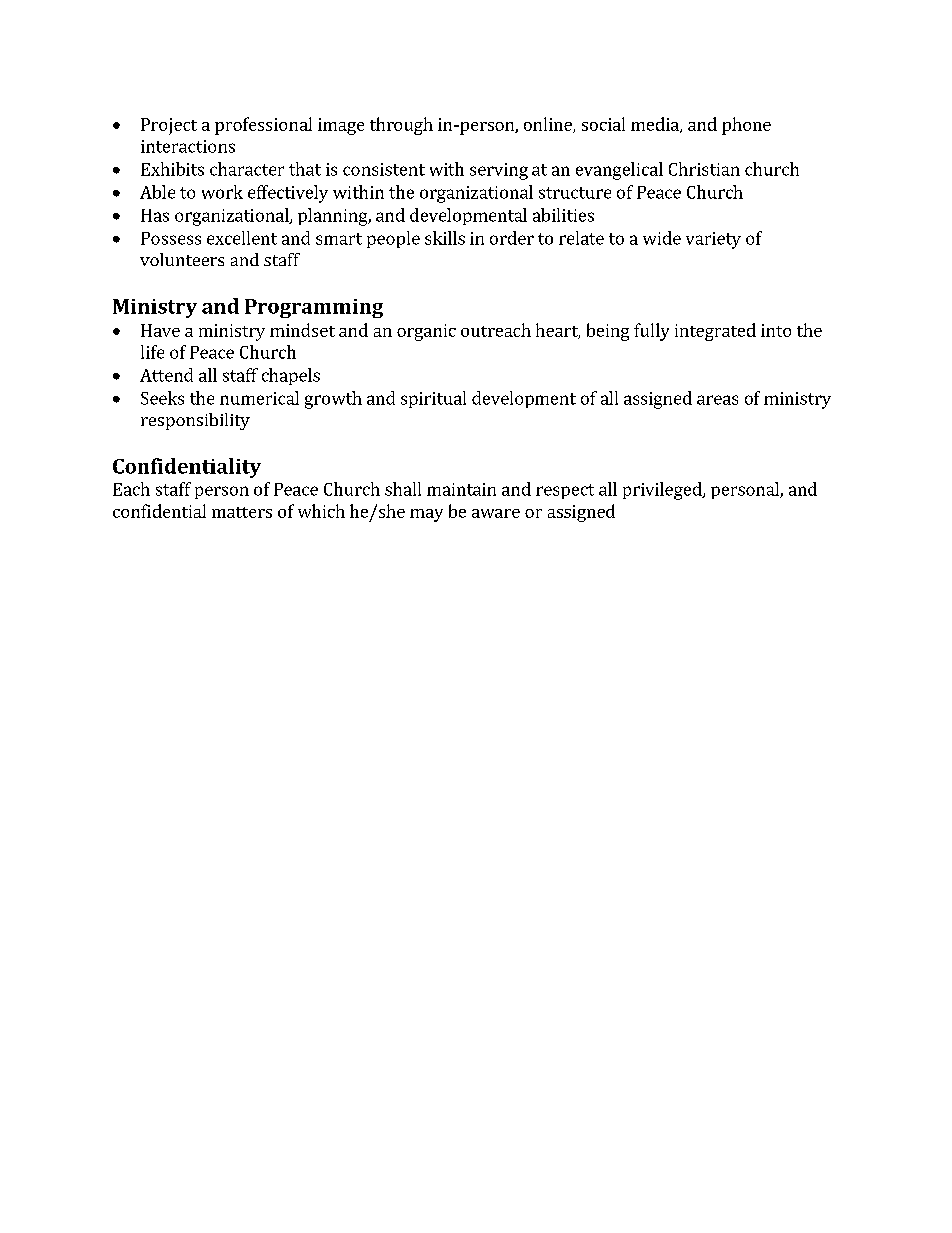  What do you see at coordinates (259, 398) in the document?
I see `numerical` at bounding box center [259, 398].
